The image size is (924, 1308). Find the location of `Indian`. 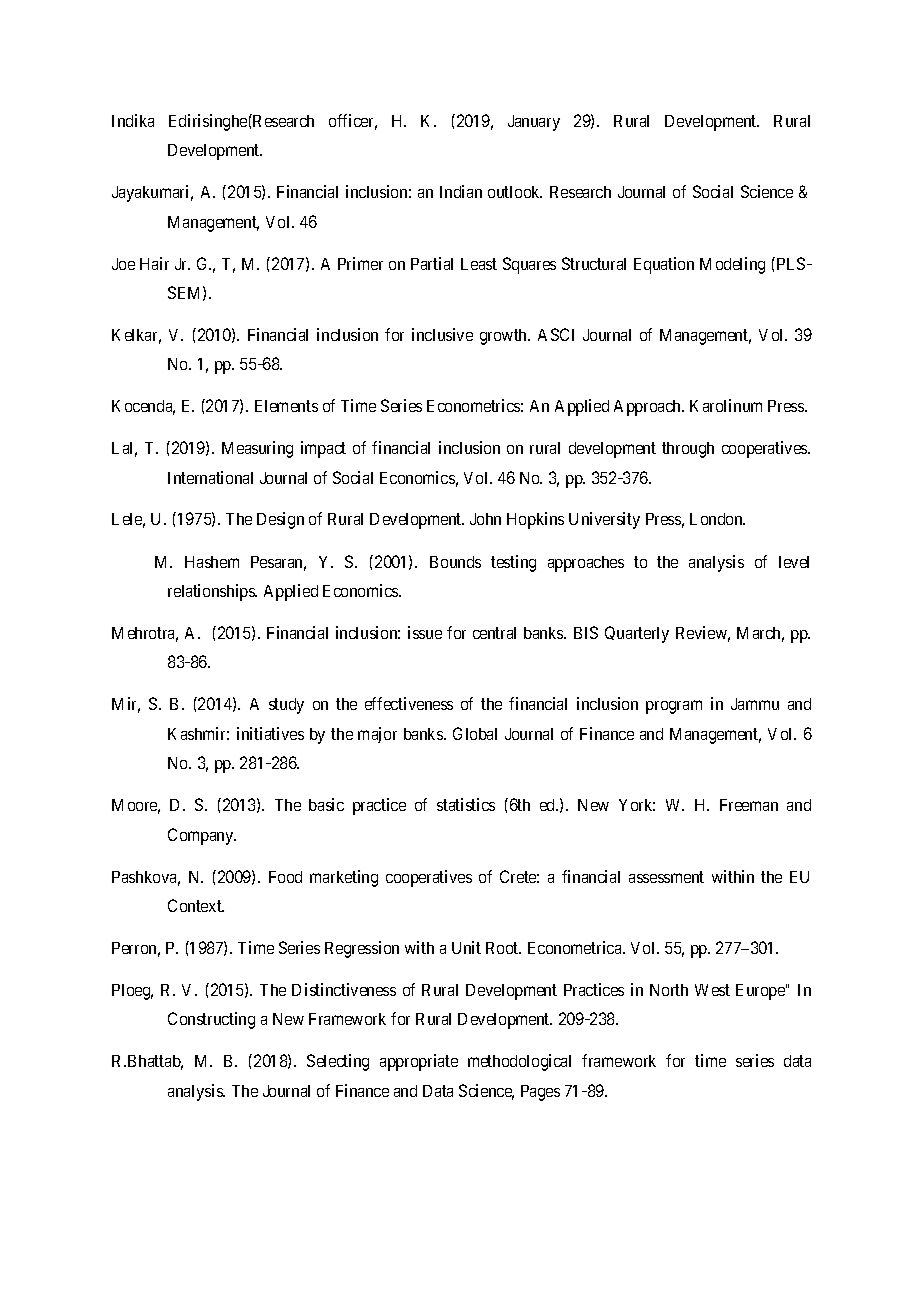

Indian is located at coordinates (461, 191).
